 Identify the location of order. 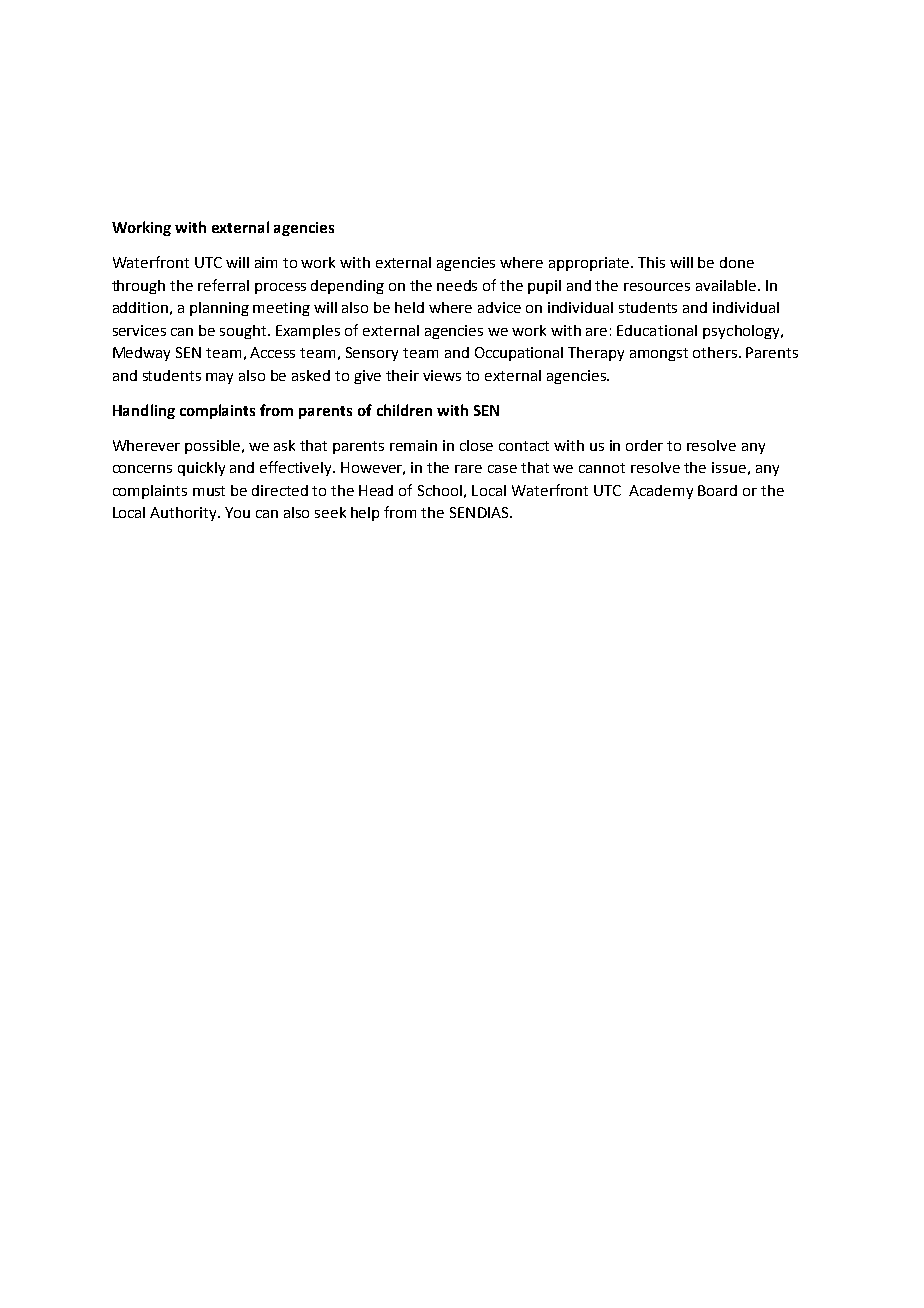
(644, 445).
